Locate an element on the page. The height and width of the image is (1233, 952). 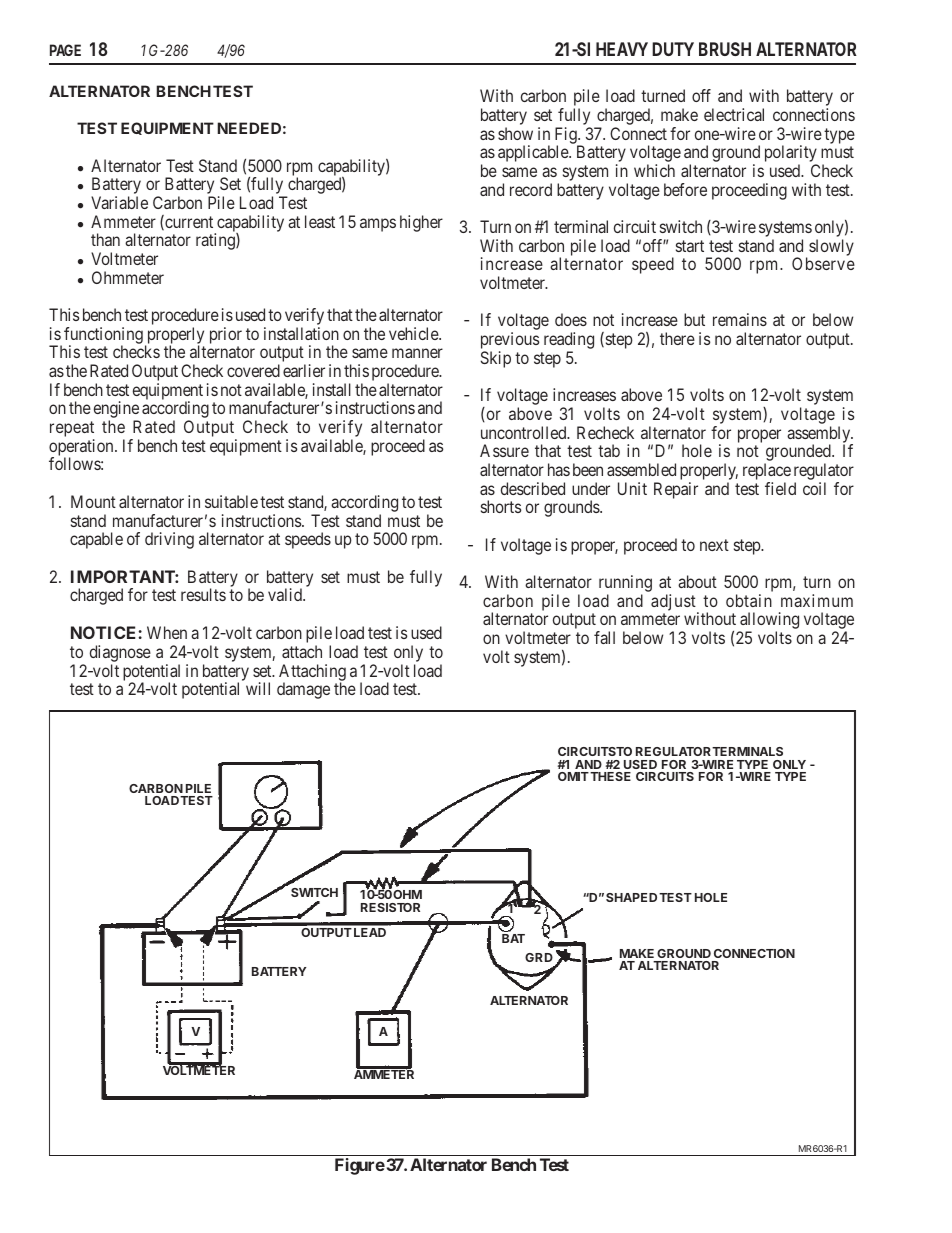
Assure is located at coordinates (504, 450).
